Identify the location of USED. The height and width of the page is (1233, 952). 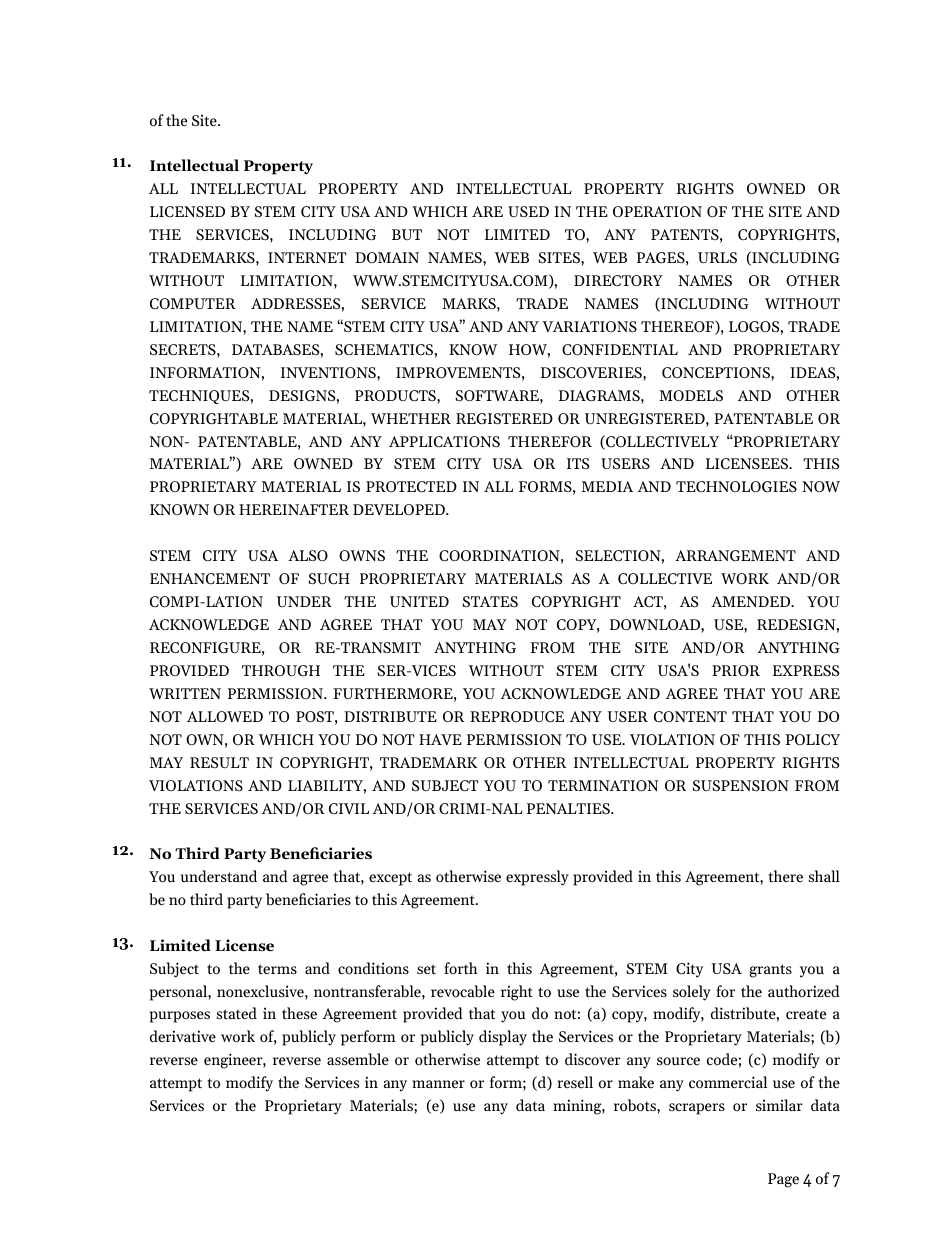
(528, 212).
